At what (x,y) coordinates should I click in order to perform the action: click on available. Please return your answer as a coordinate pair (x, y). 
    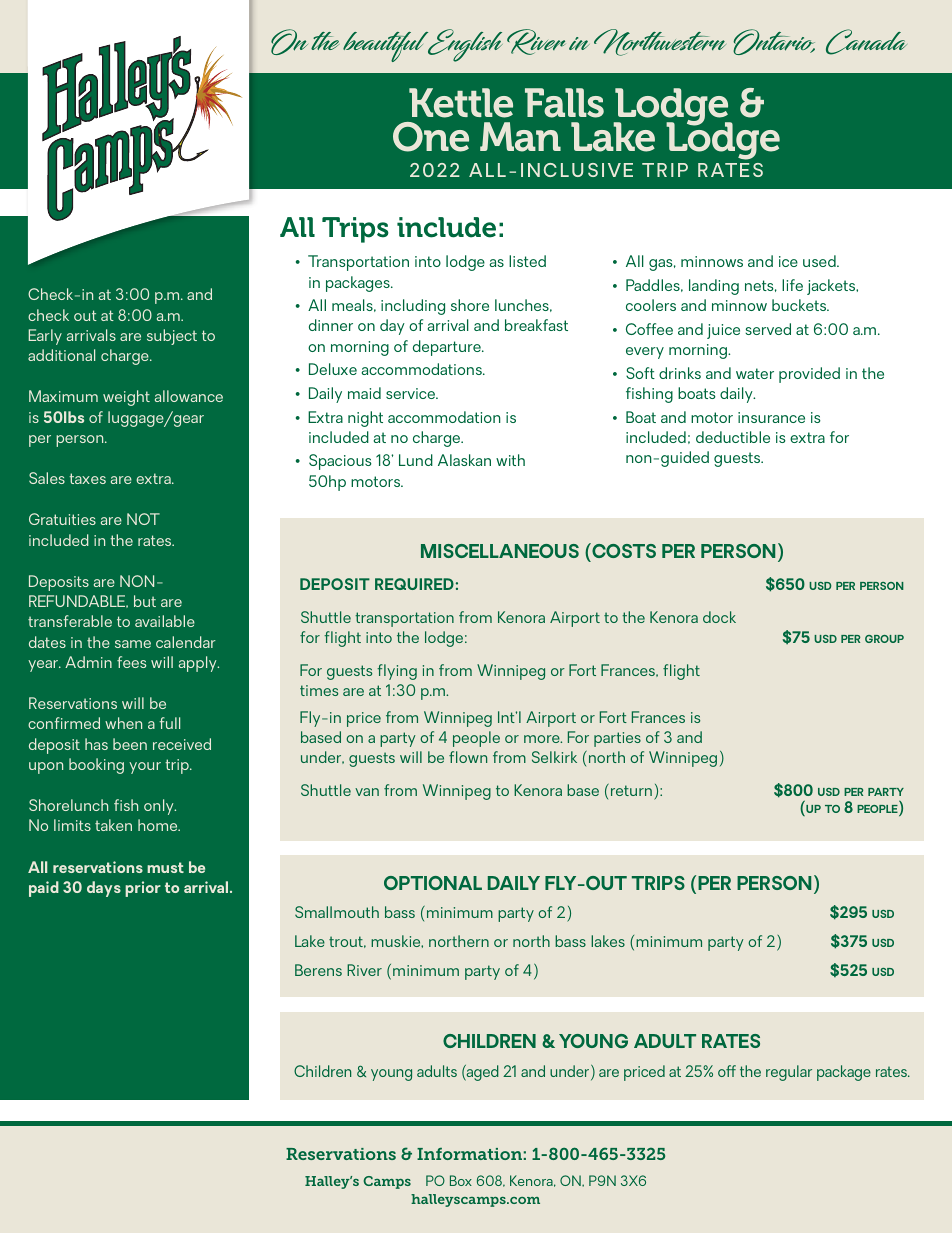
    Looking at the image, I should click on (165, 621).
